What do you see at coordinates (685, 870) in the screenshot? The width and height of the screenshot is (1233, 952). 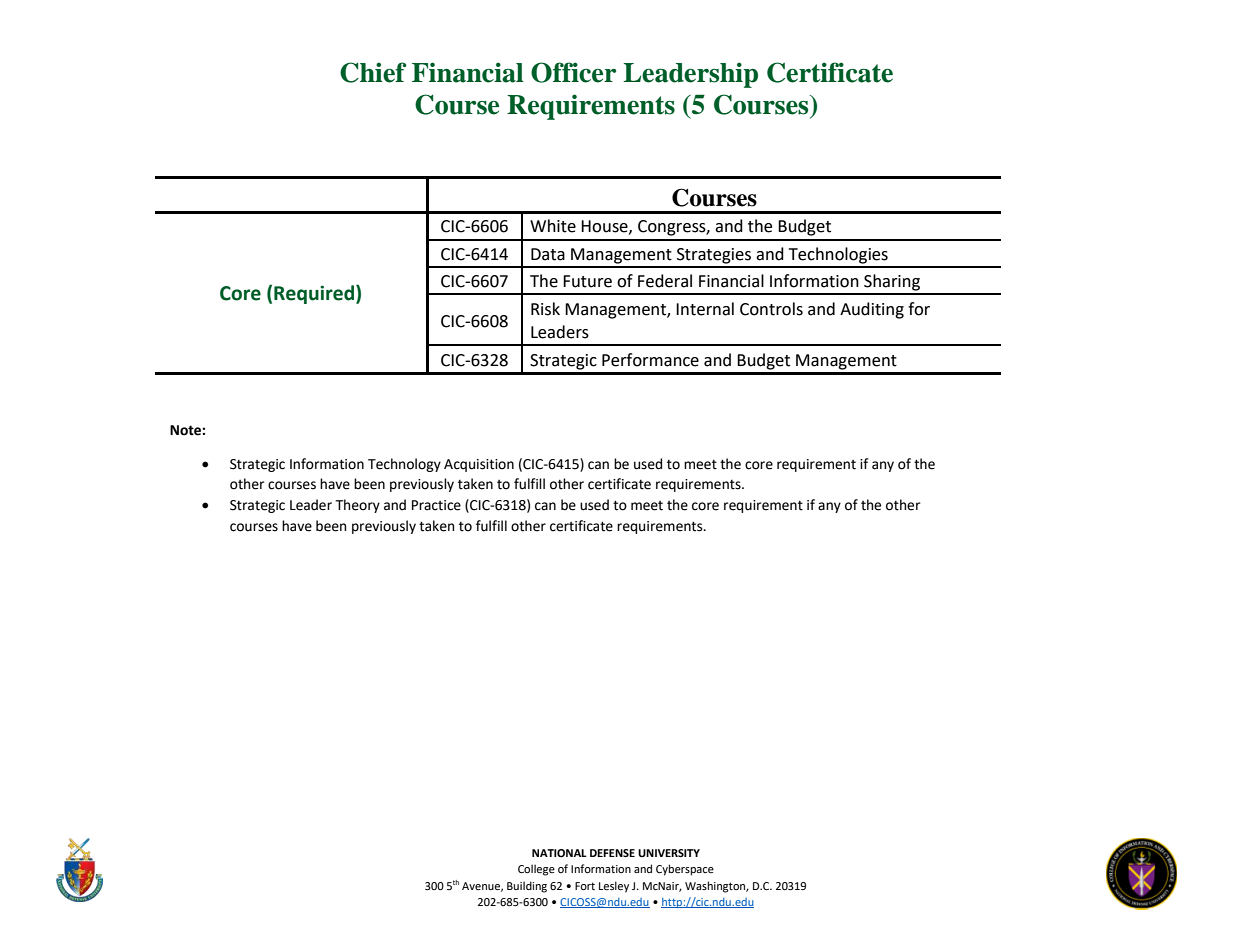 I see `Cyberspace` at bounding box center [685, 870].
